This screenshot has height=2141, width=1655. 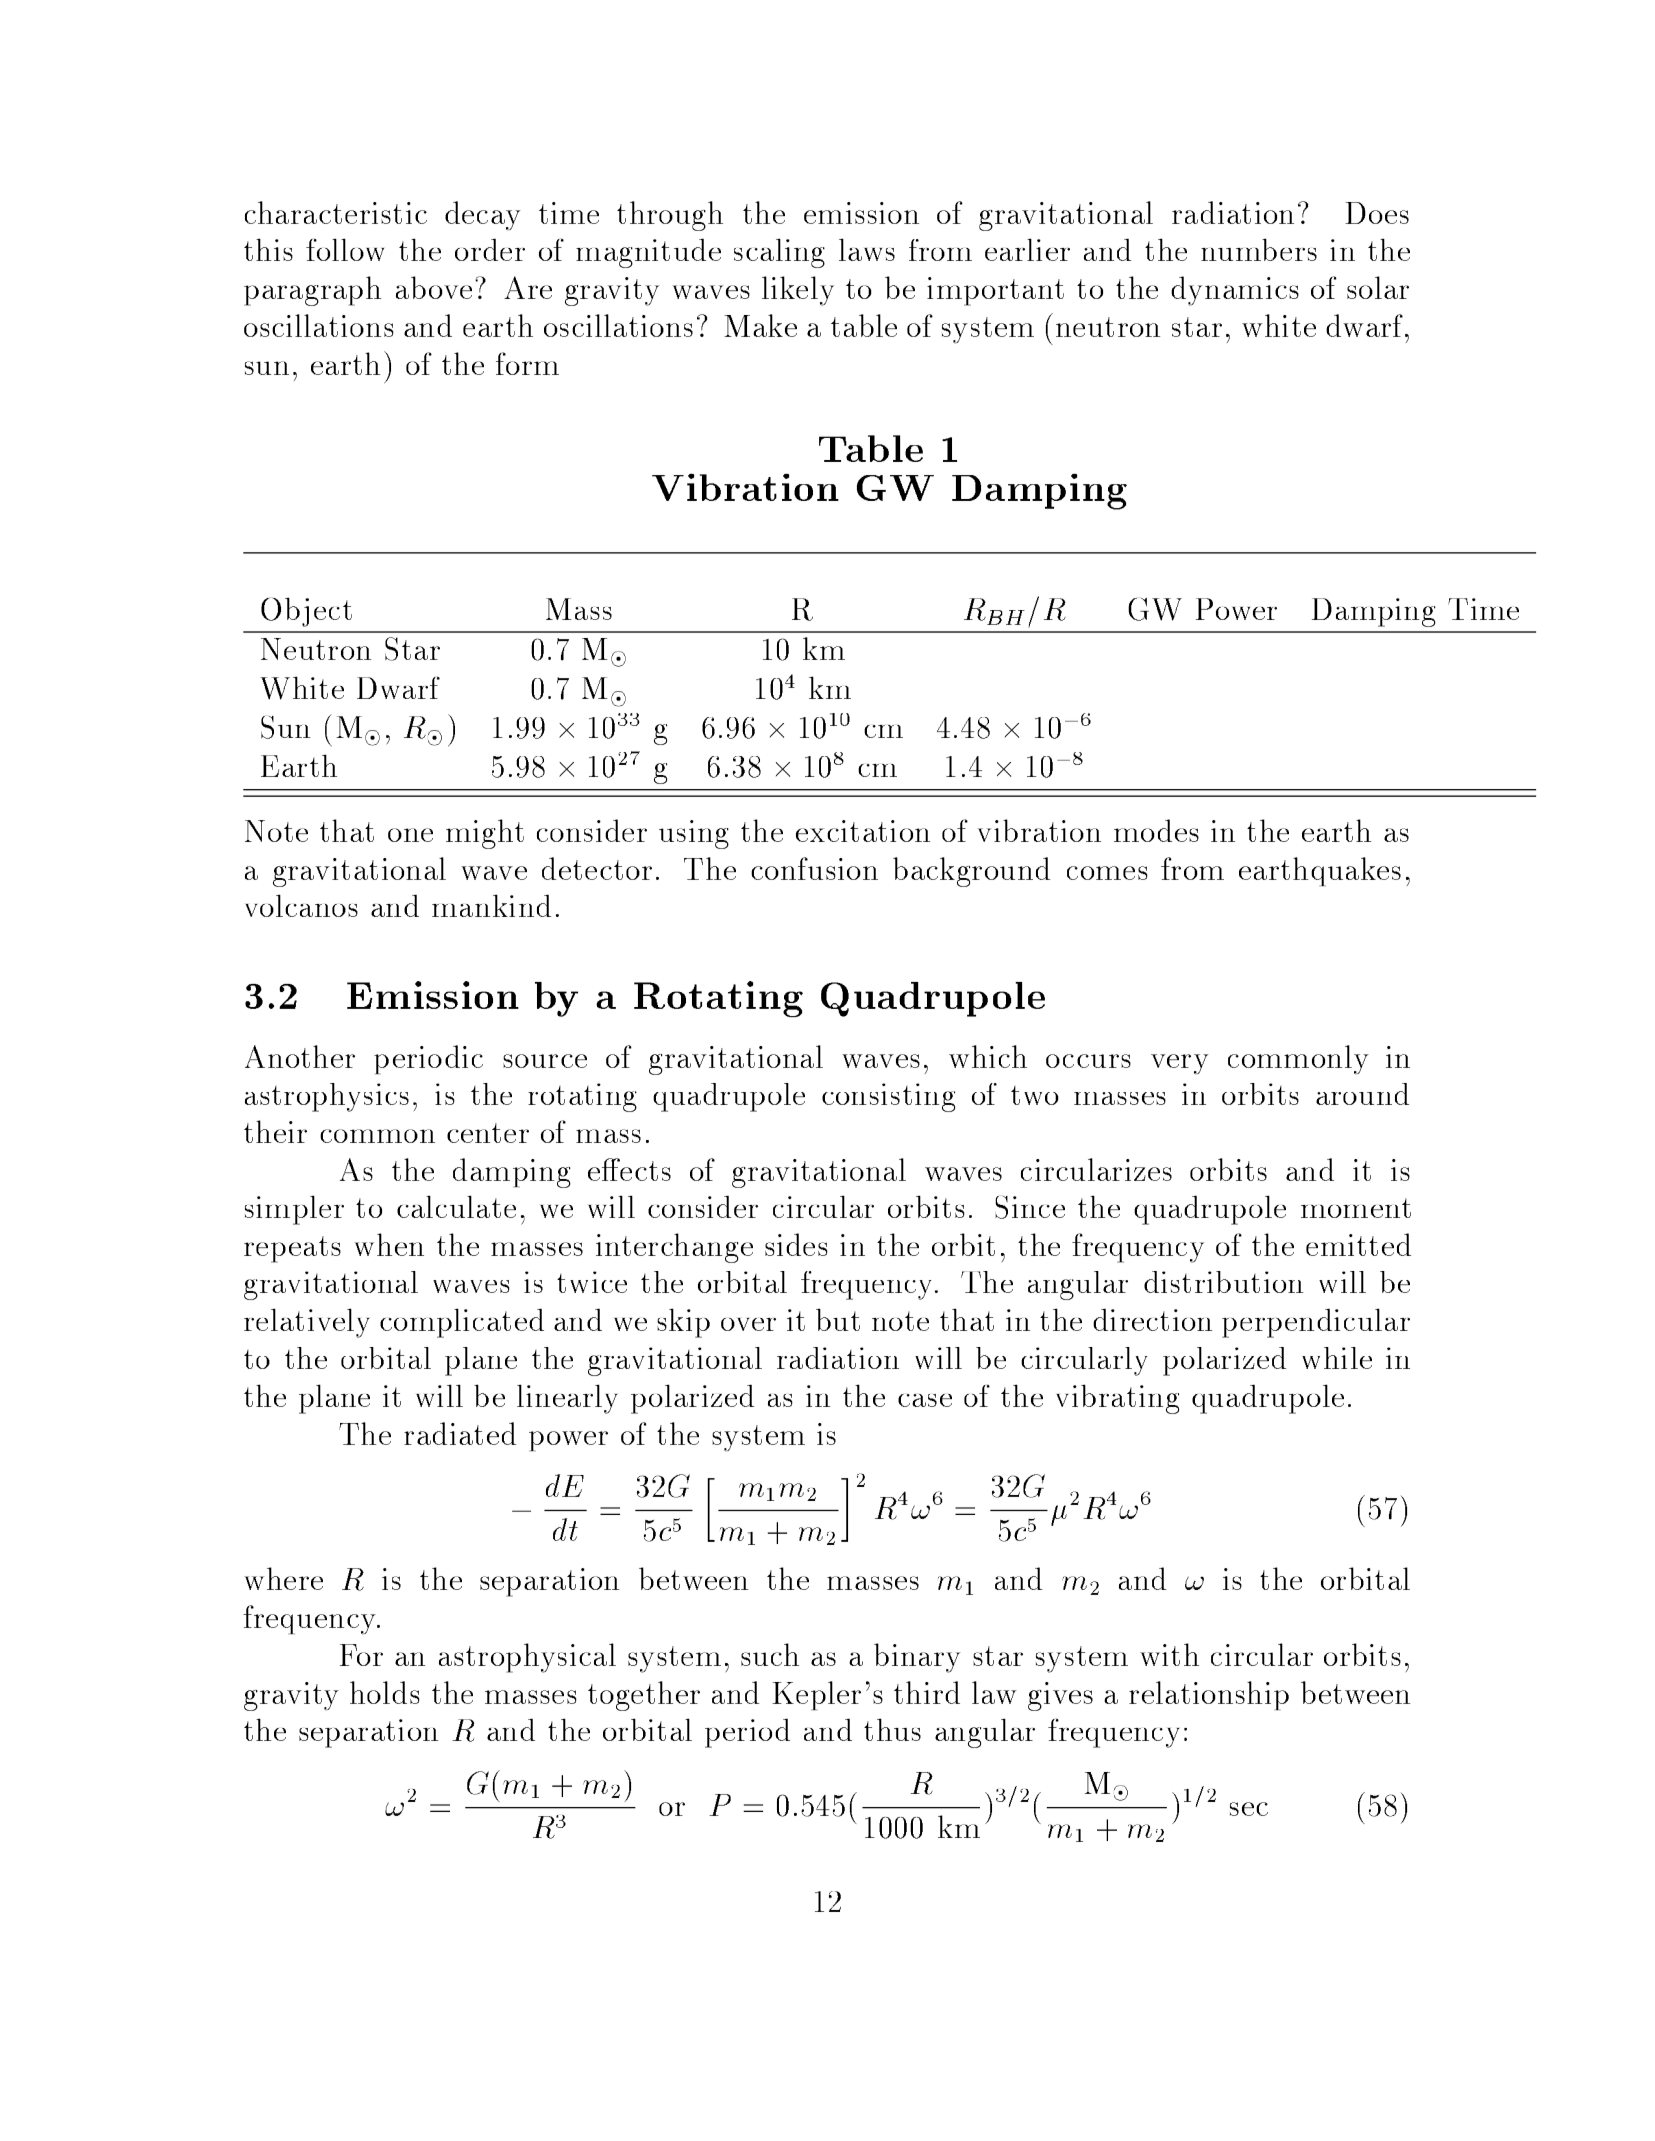 I want to click on numbers, so click(x=1259, y=249).
